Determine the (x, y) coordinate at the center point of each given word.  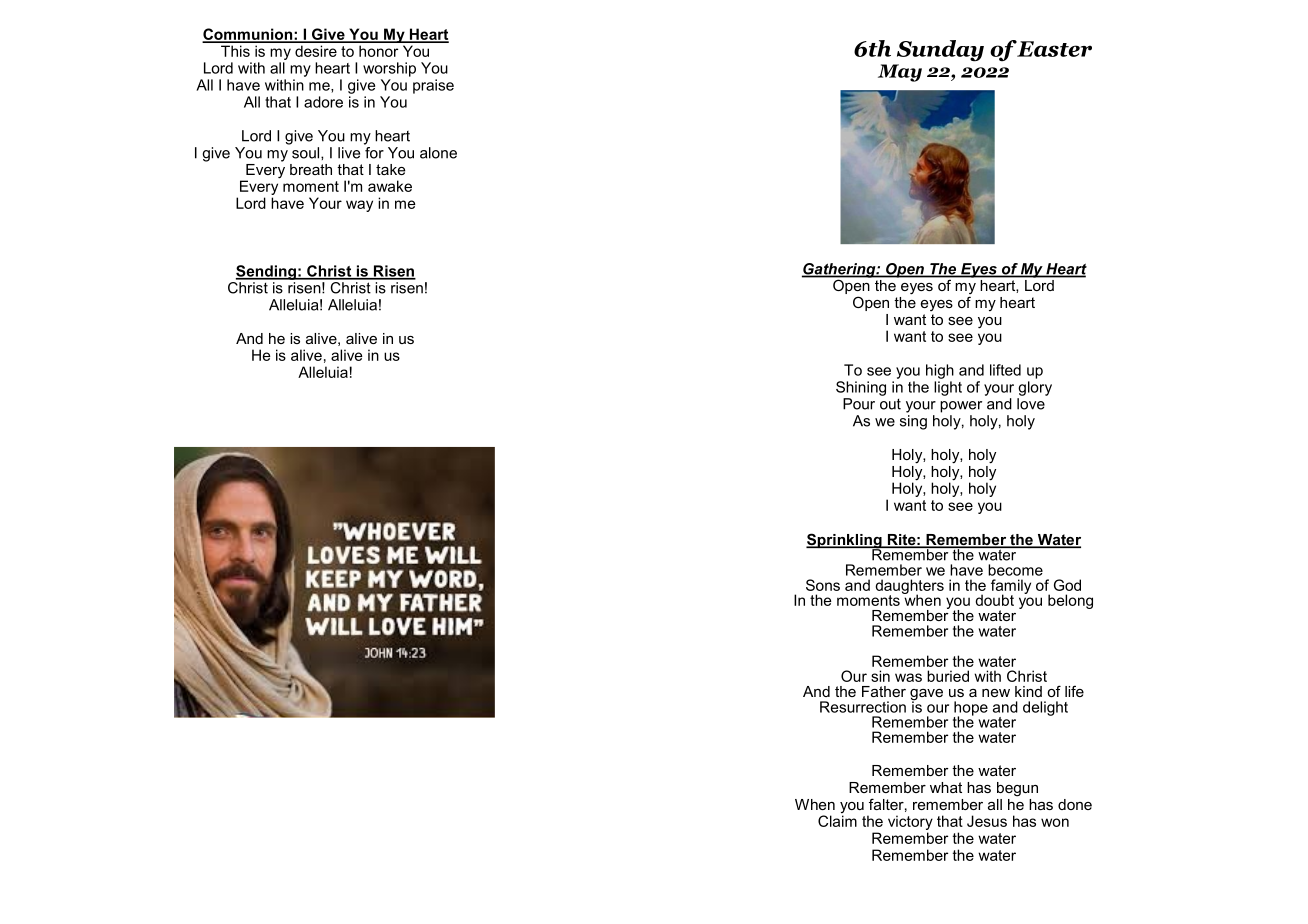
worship (389, 69)
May (900, 73)
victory (910, 822)
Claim (837, 821)
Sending (267, 272)
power (961, 407)
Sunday (940, 51)
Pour (859, 404)
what (946, 787)
